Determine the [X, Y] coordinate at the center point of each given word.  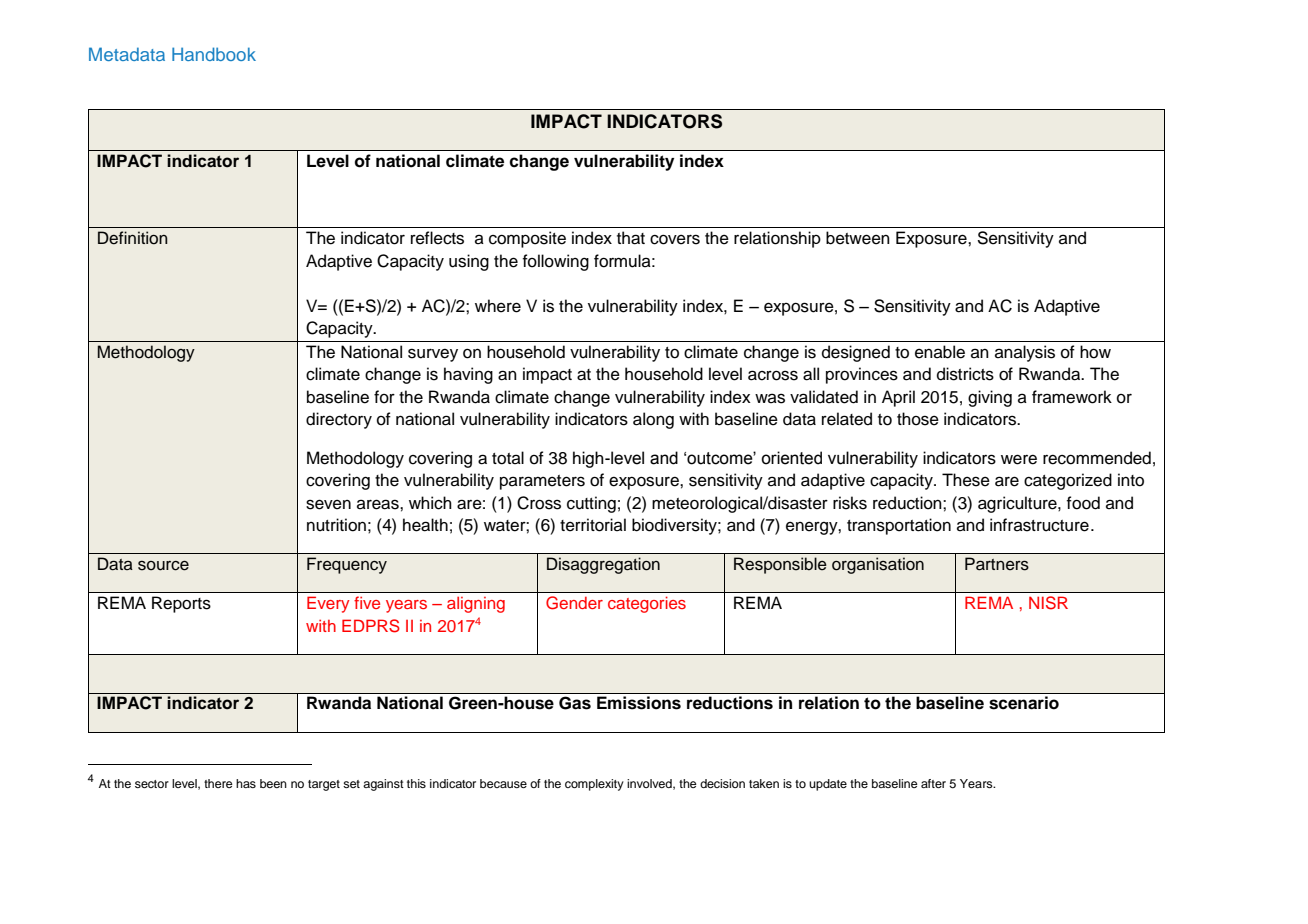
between [858, 238]
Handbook [214, 54]
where [498, 306]
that [631, 238]
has [246, 783]
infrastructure [1039, 525]
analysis [1025, 353]
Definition [133, 238]
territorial [593, 525]
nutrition [336, 525]
